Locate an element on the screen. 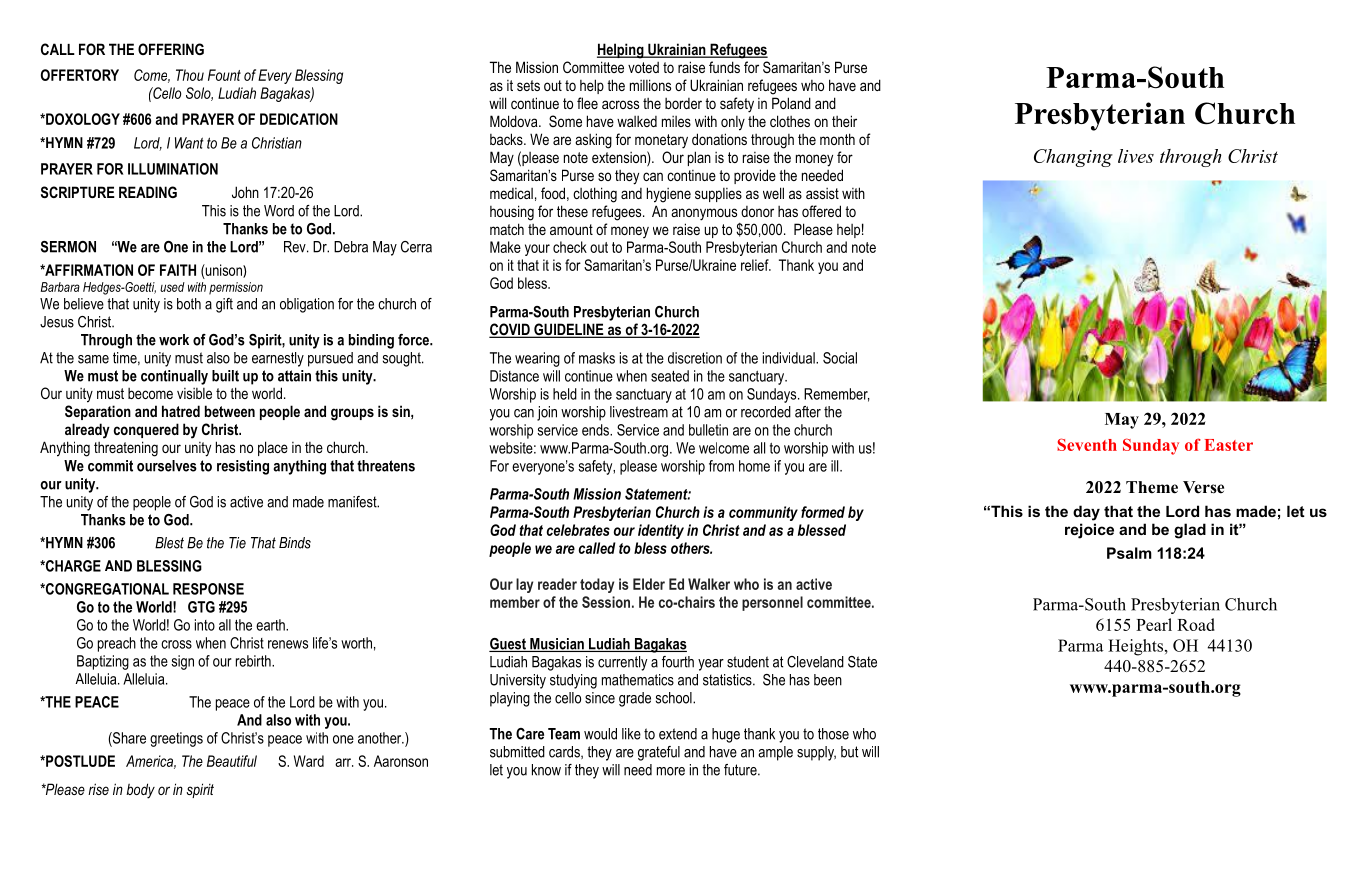  Seventh is located at coordinates (1087, 444).
